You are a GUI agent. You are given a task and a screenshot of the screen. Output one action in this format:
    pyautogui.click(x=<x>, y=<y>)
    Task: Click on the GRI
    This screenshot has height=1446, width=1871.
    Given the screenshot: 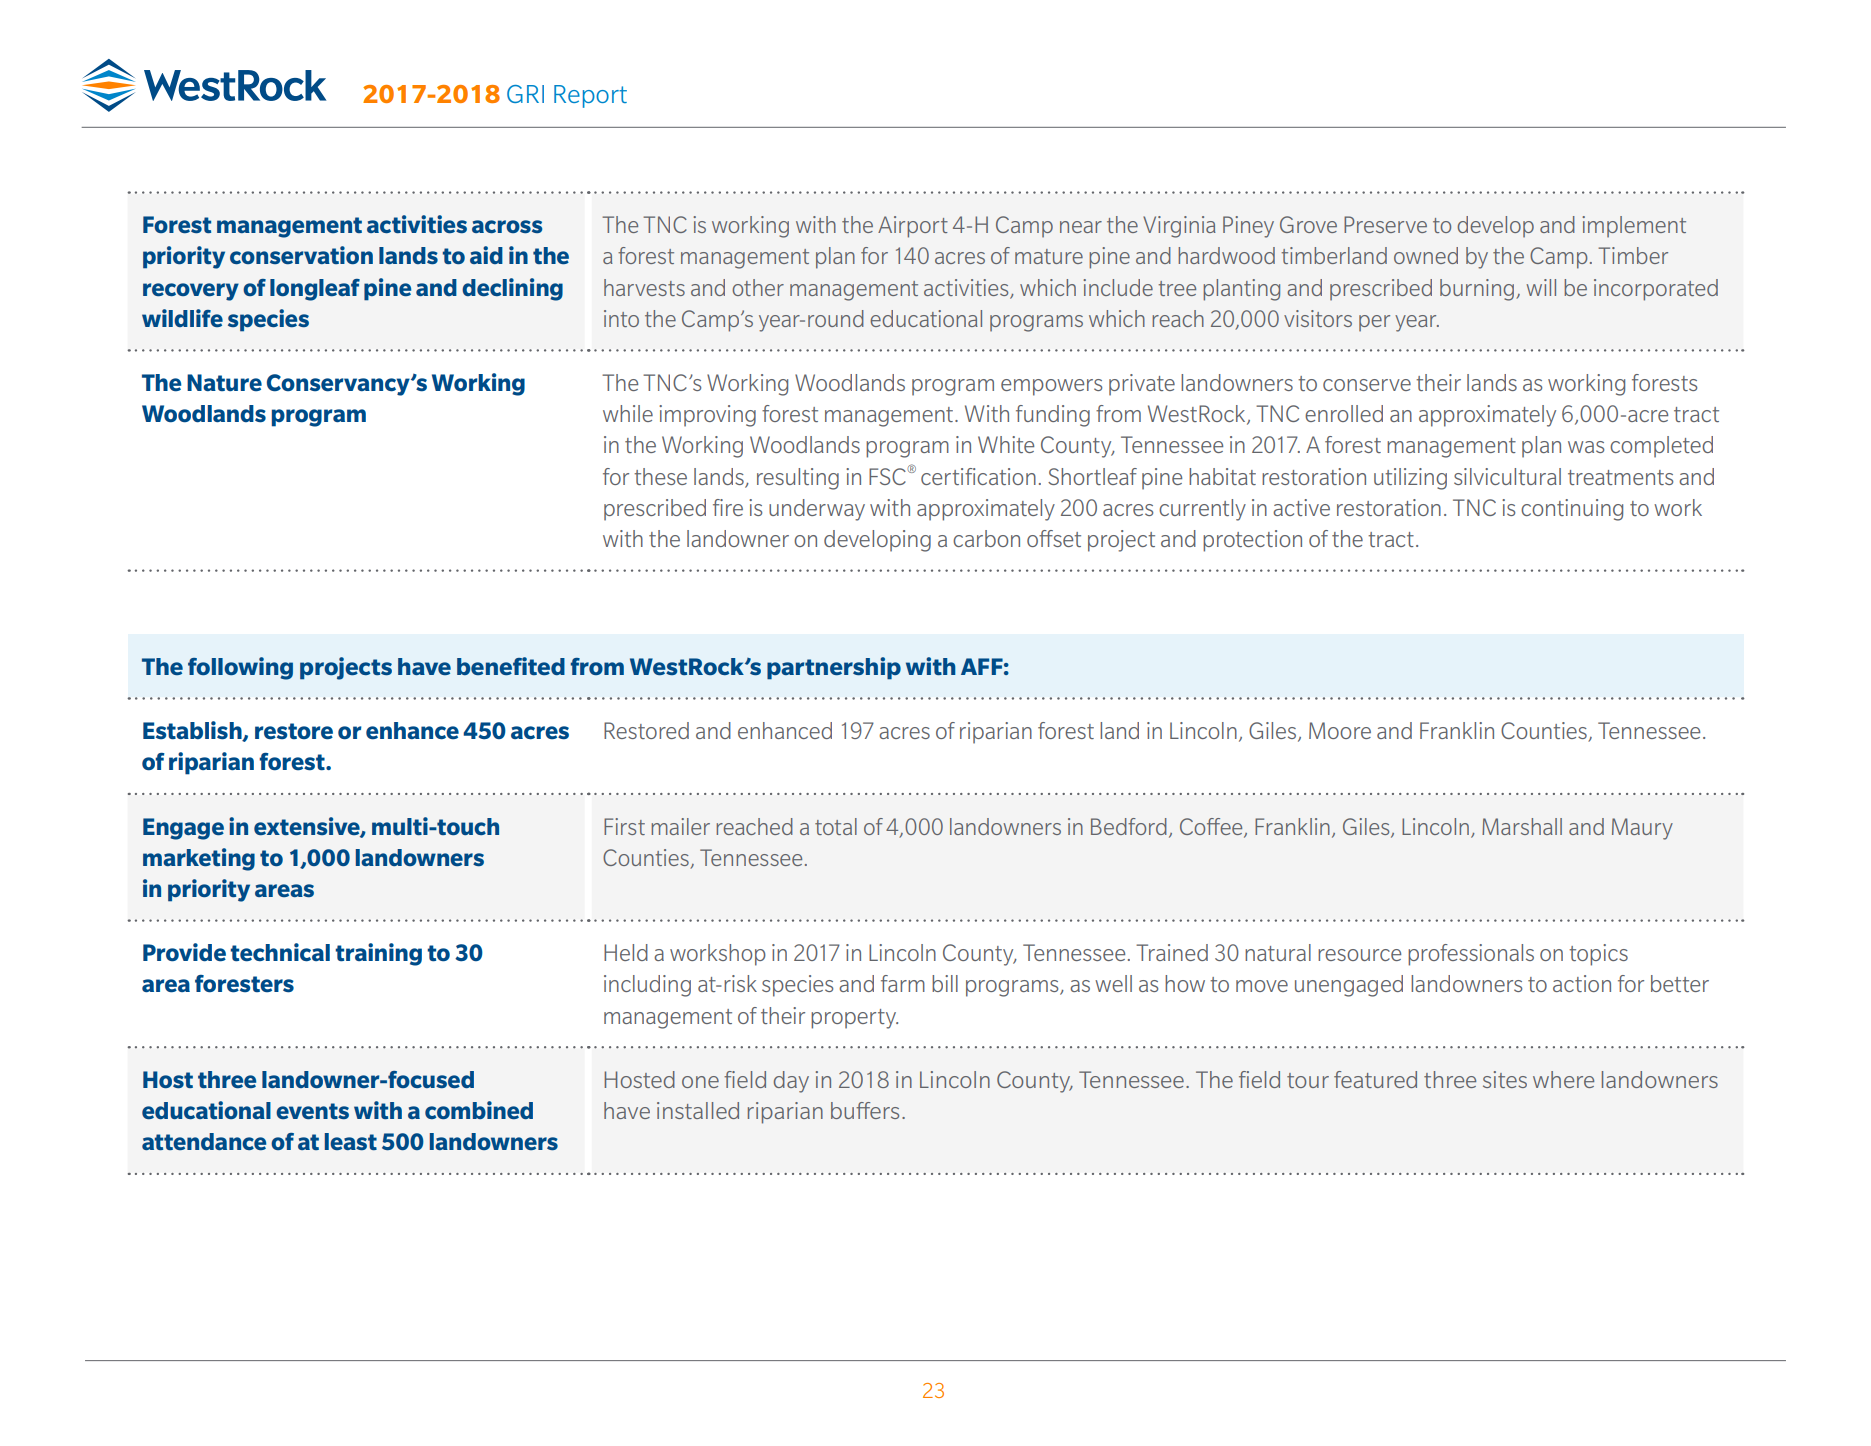 What is the action you would take?
    pyautogui.click(x=525, y=94)
